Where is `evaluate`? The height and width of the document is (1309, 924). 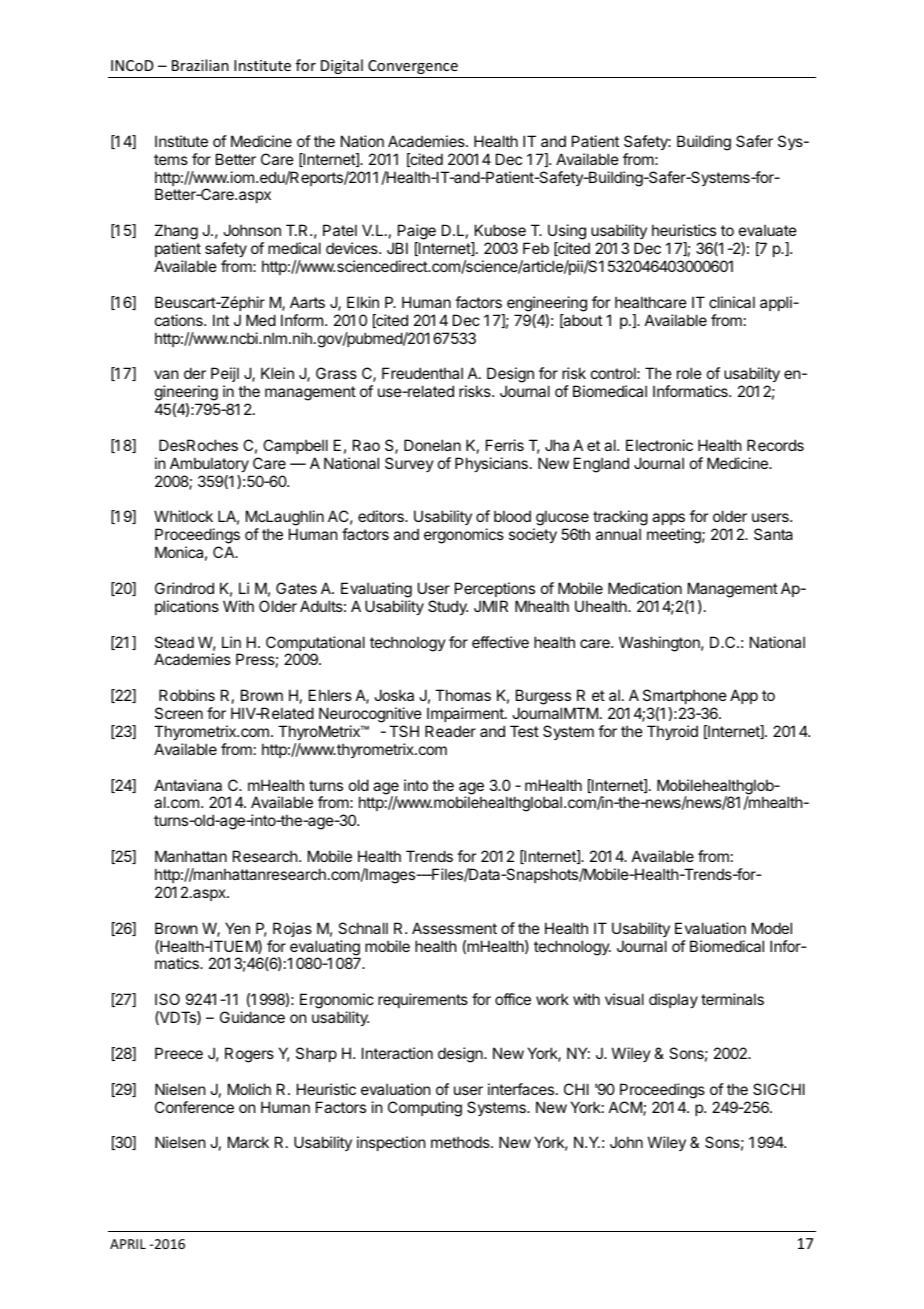
evaluate is located at coordinates (768, 230).
